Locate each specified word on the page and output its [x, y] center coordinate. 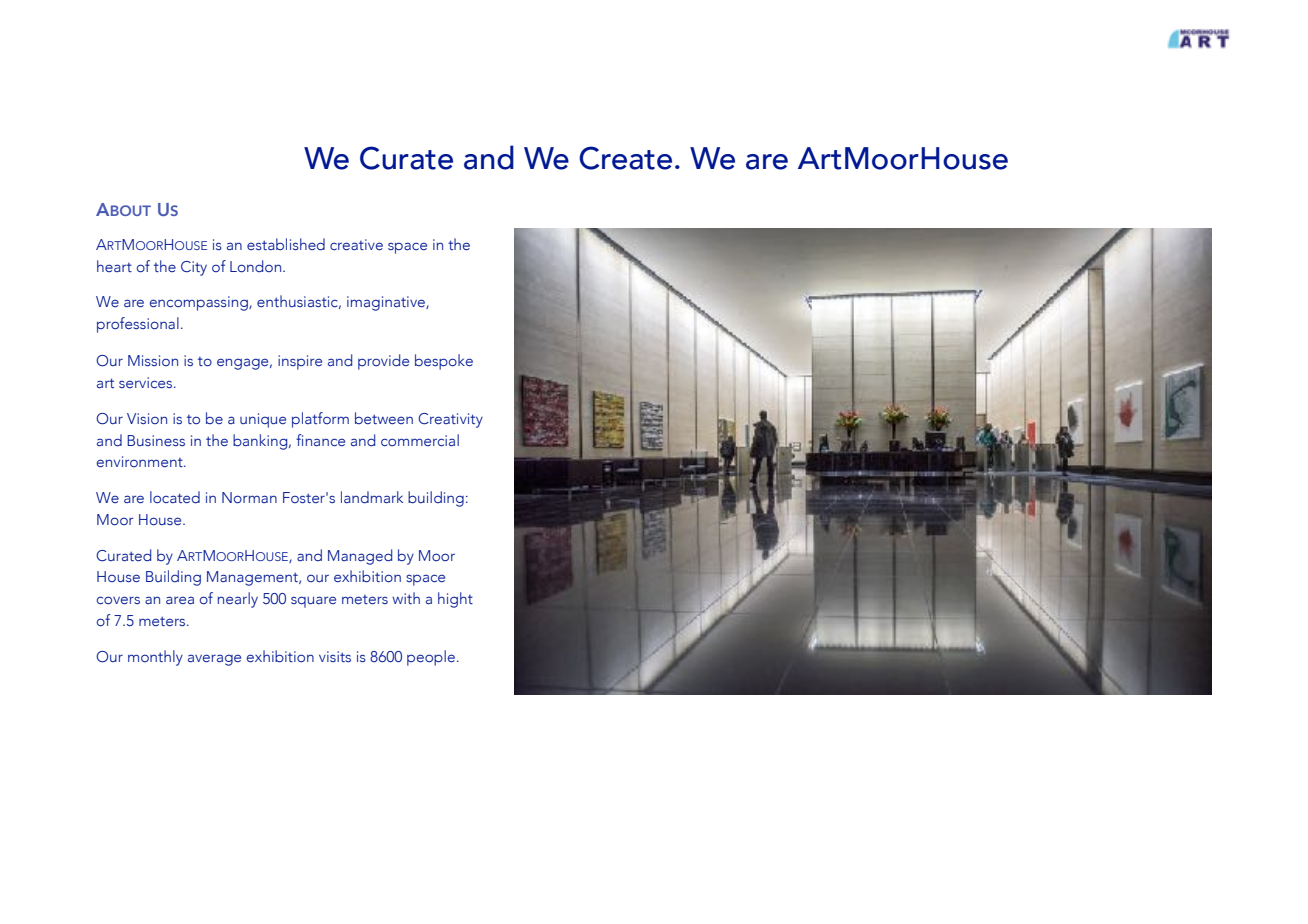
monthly [155, 658]
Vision [147, 418]
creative [356, 245]
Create [625, 158]
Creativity [450, 420]
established [286, 244]
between [384, 418]
